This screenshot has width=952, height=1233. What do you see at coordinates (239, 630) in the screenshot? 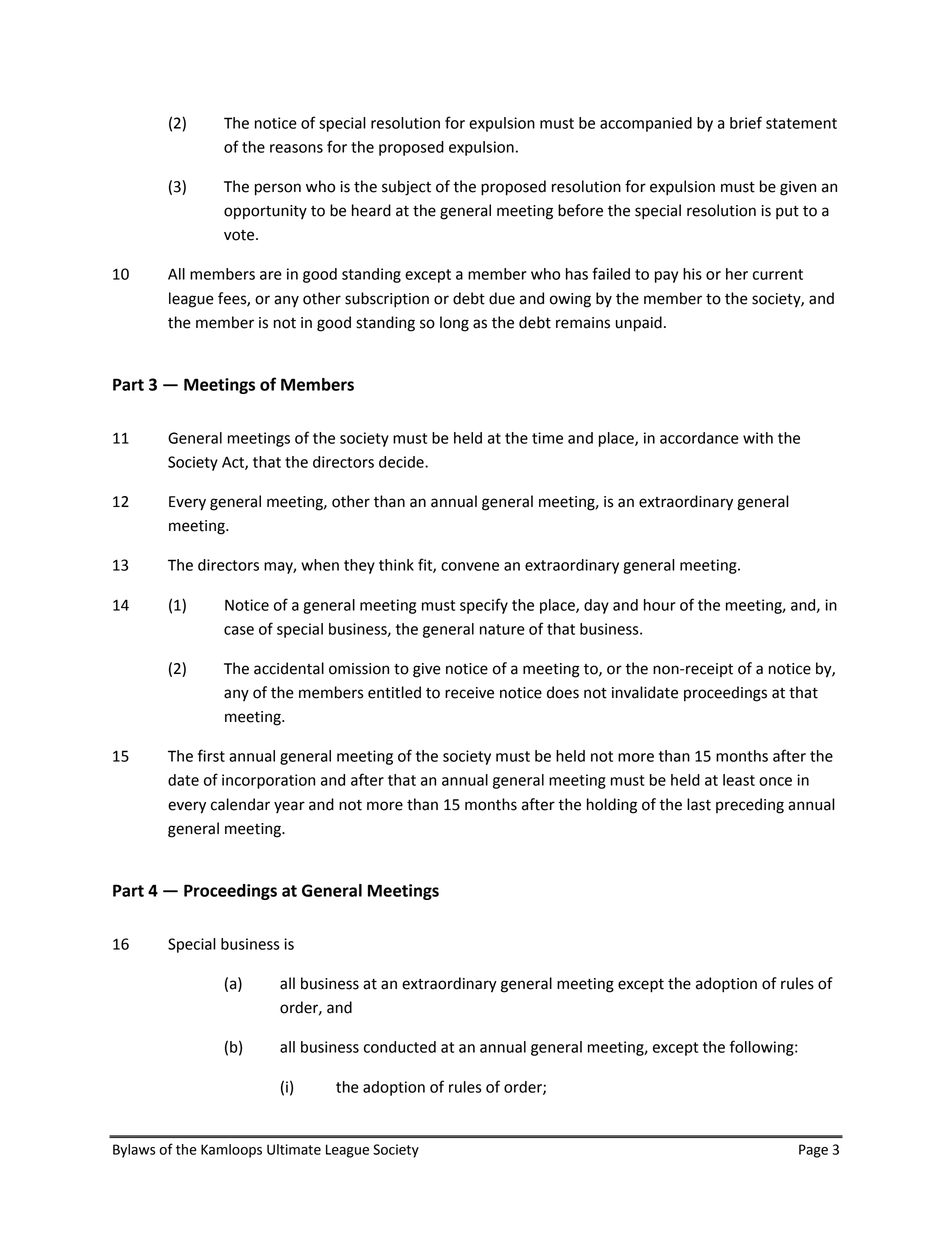
I see `case` at bounding box center [239, 630].
